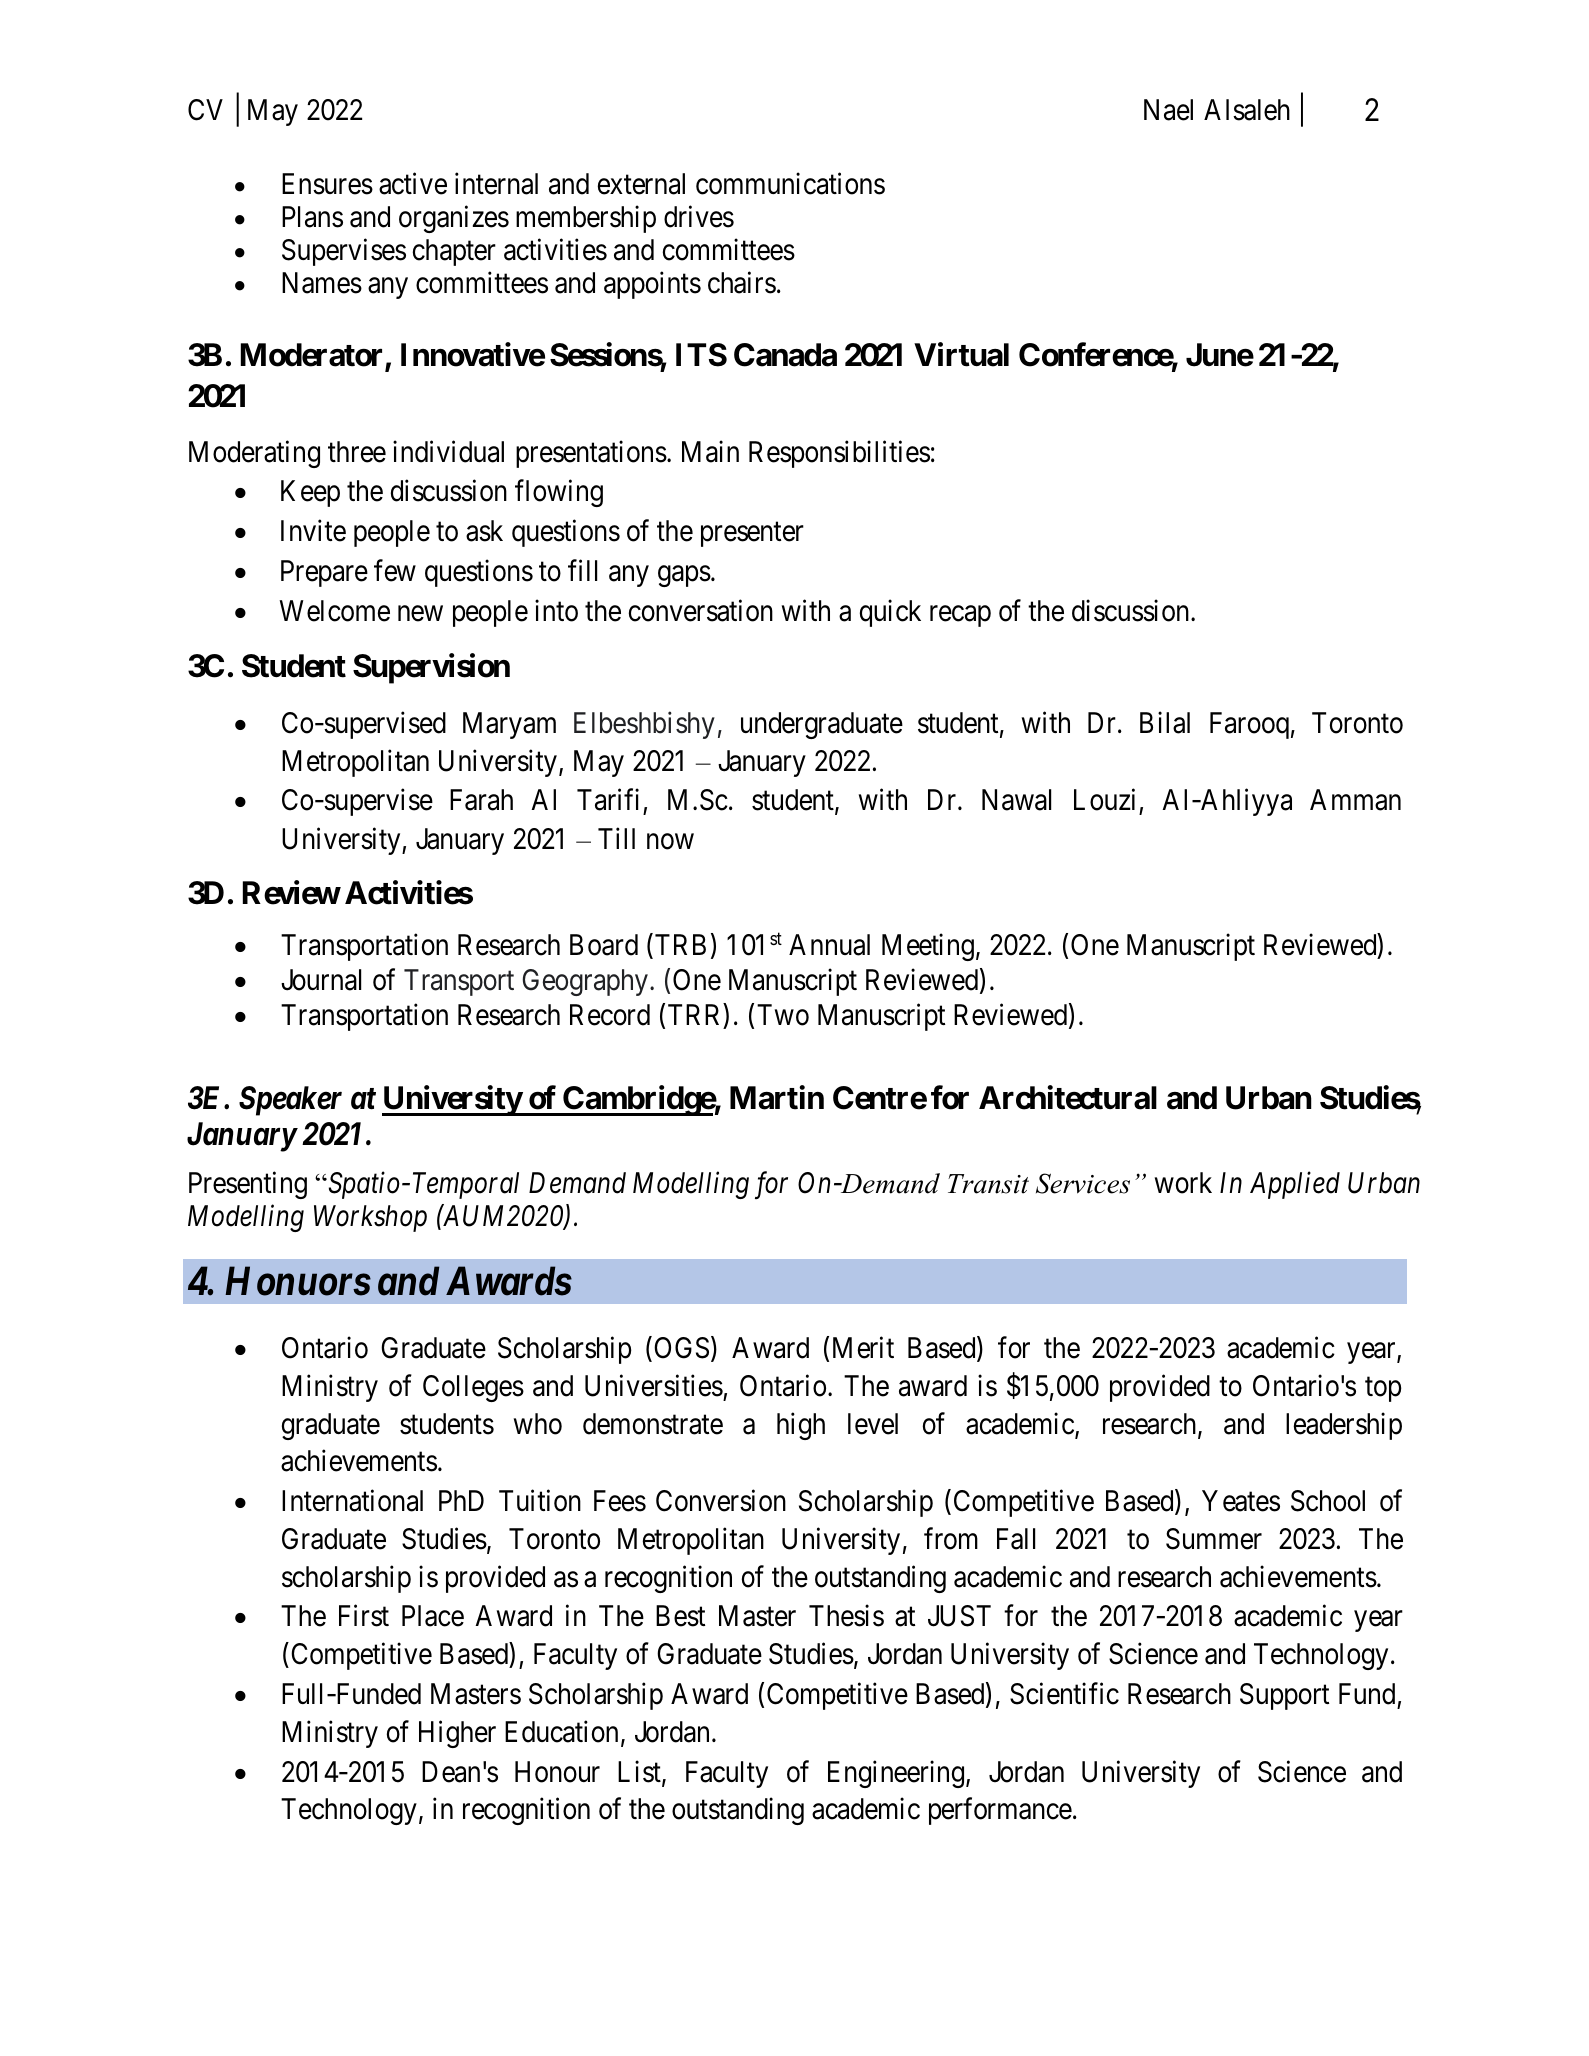  What do you see at coordinates (557, 1772) in the image?
I see `Honour` at bounding box center [557, 1772].
